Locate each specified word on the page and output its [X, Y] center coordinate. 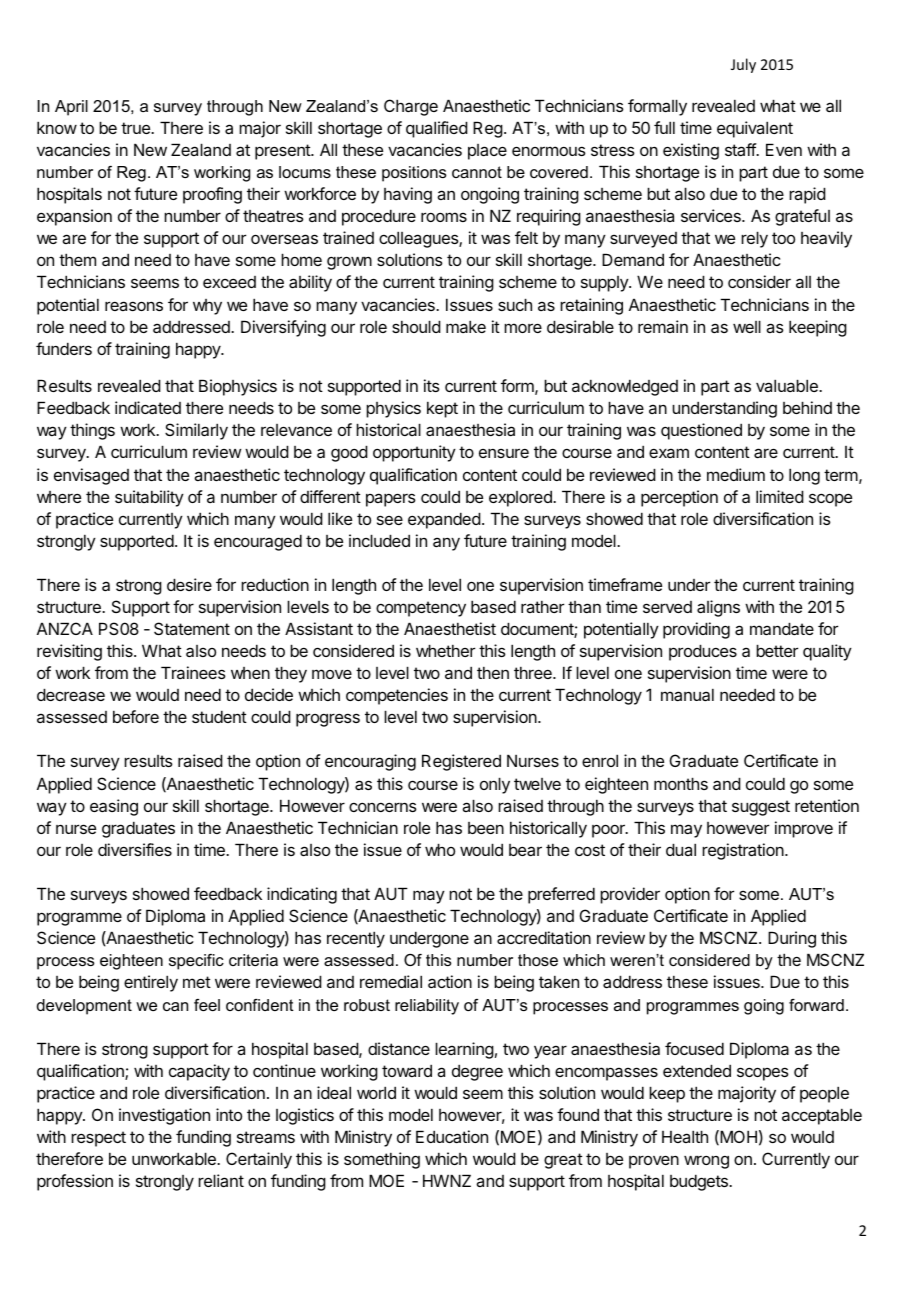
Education [452, 1136]
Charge [411, 107]
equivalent [755, 129]
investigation [164, 1116]
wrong [706, 1162]
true [137, 128]
